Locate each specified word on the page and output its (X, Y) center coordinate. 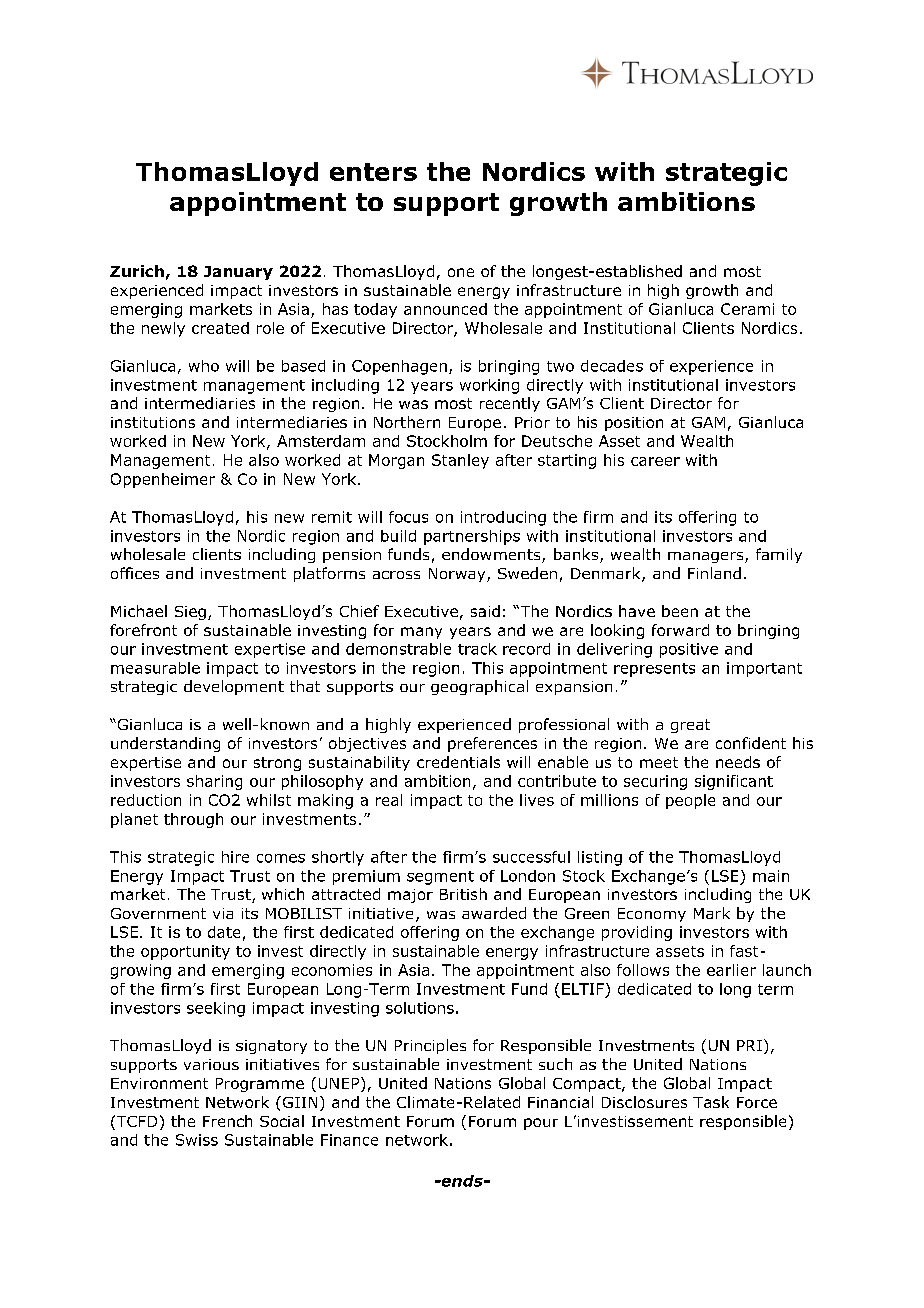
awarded (494, 913)
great (690, 726)
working (489, 386)
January (238, 273)
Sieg (190, 613)
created (220, 328)
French (227, 1121)
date (224, 932)
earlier (731, 970)
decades (612, 366)
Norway (458, 575)
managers (707, 557)
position (634, 424)
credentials (458, 762)
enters (373, 172)
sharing (214, 782)
